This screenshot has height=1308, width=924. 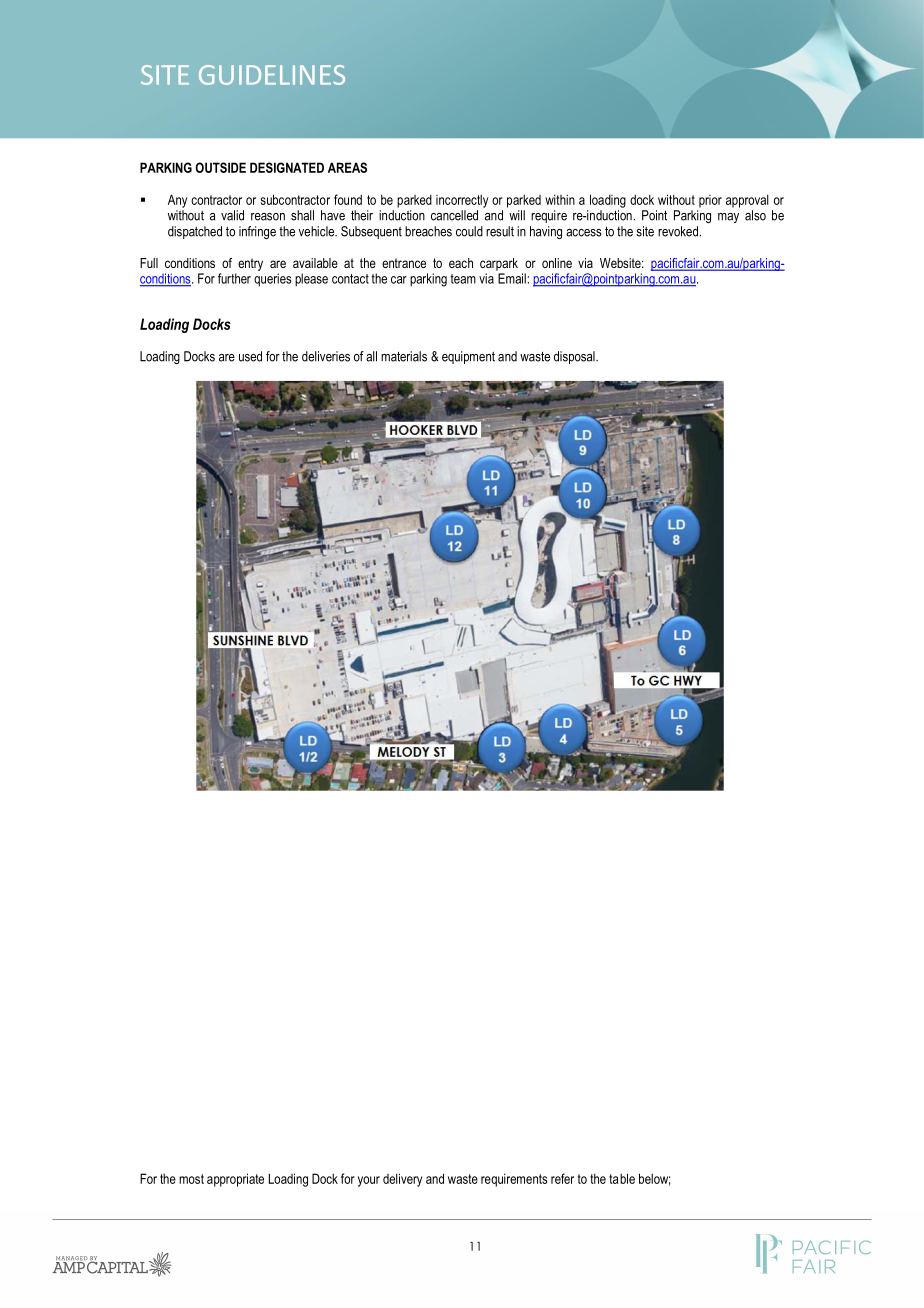 I want to click on GUIDELINES, so click(x=272, y=75).
